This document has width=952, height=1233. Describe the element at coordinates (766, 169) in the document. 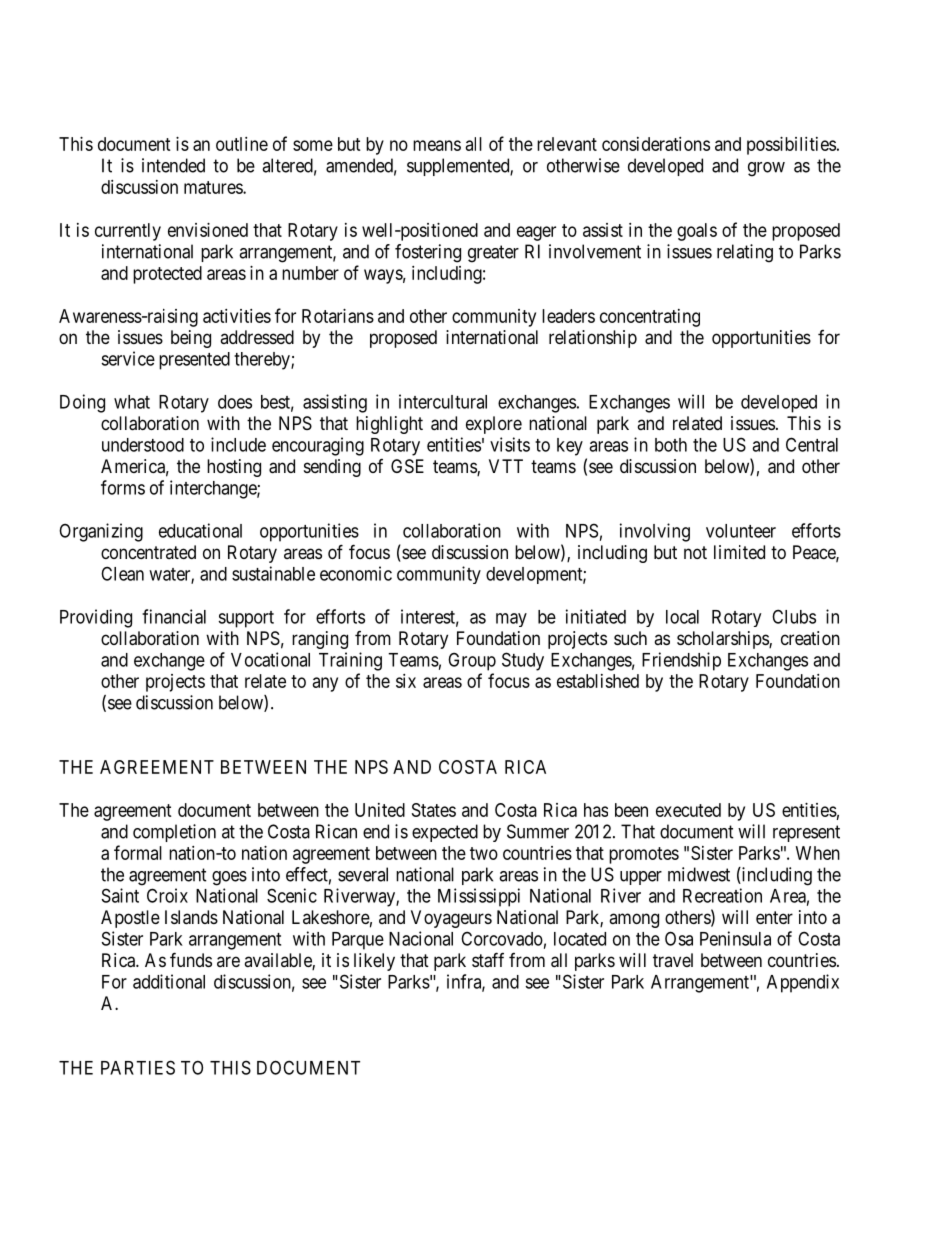

I see `grow` at that location.
